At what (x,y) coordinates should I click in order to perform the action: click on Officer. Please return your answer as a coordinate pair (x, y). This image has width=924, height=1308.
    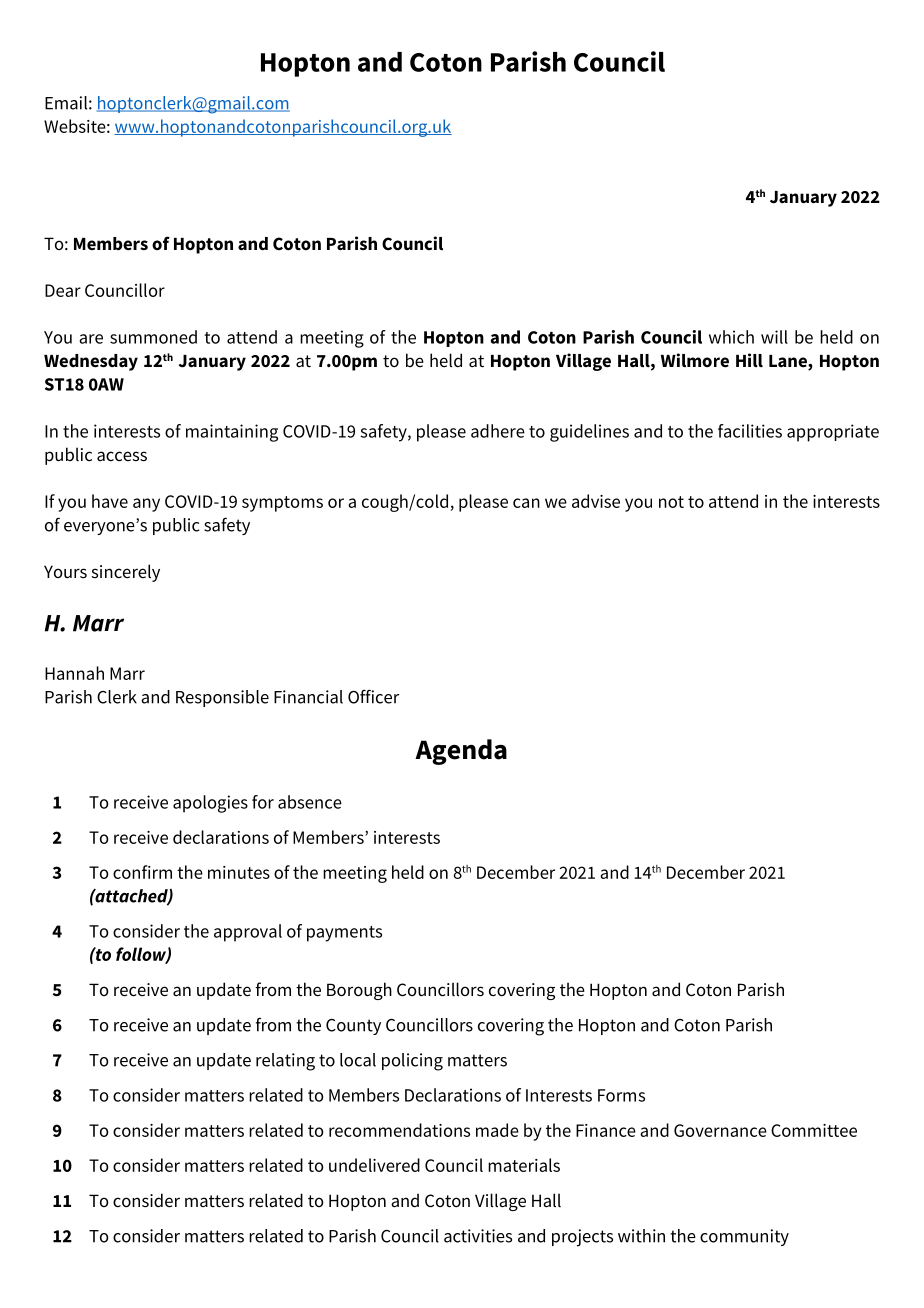
    Looking at the image, I should click on (373, 696).
